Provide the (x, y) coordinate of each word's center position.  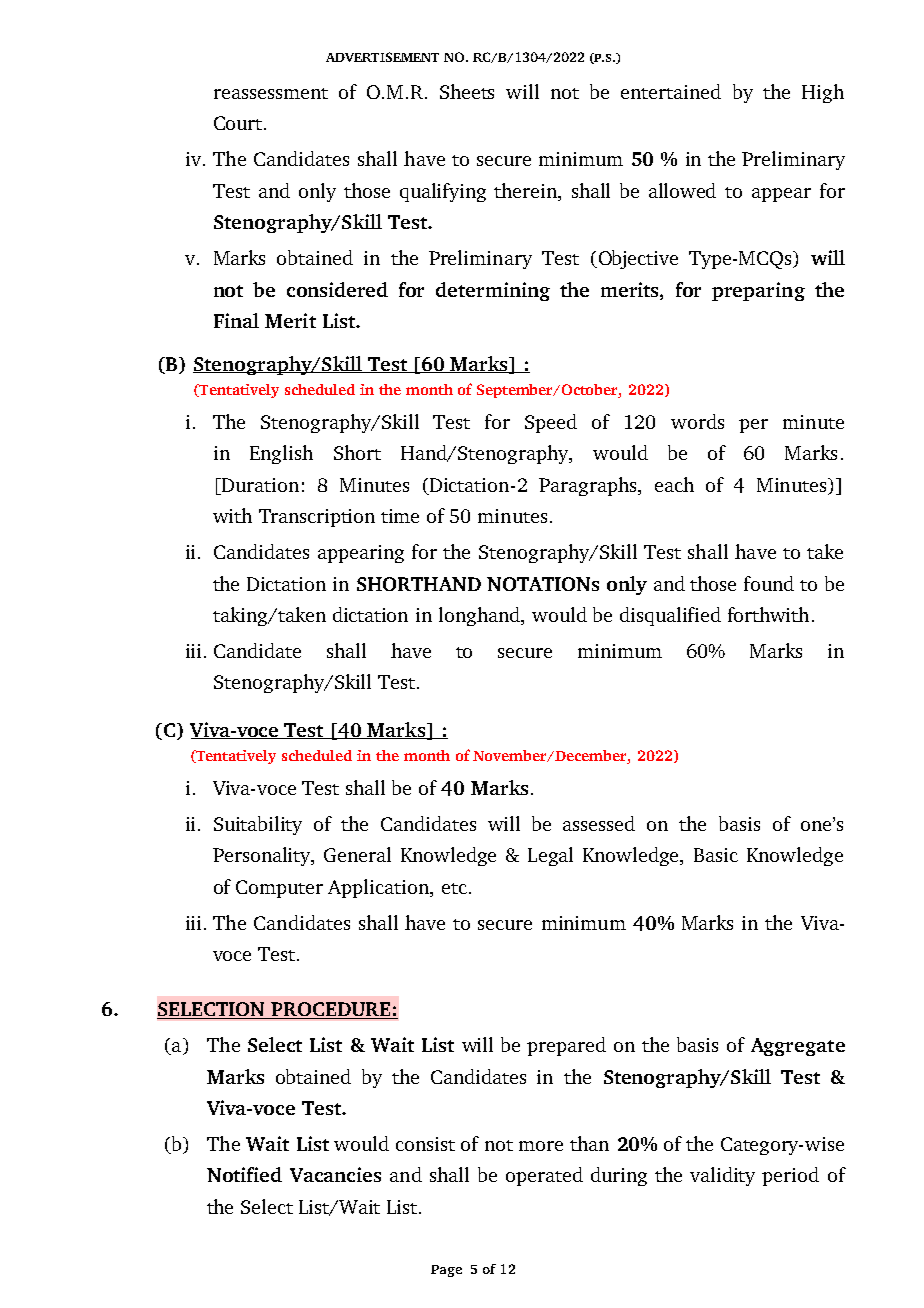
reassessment (271, 93)
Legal (550, 856)
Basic (716, 855)
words (697, 421)
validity (722, 1176)
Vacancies (335, 1174)
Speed (551, 423)
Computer (279, 889)
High (823, 93)
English (281, 454)
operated (544, 1176)
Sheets (467, 91)
